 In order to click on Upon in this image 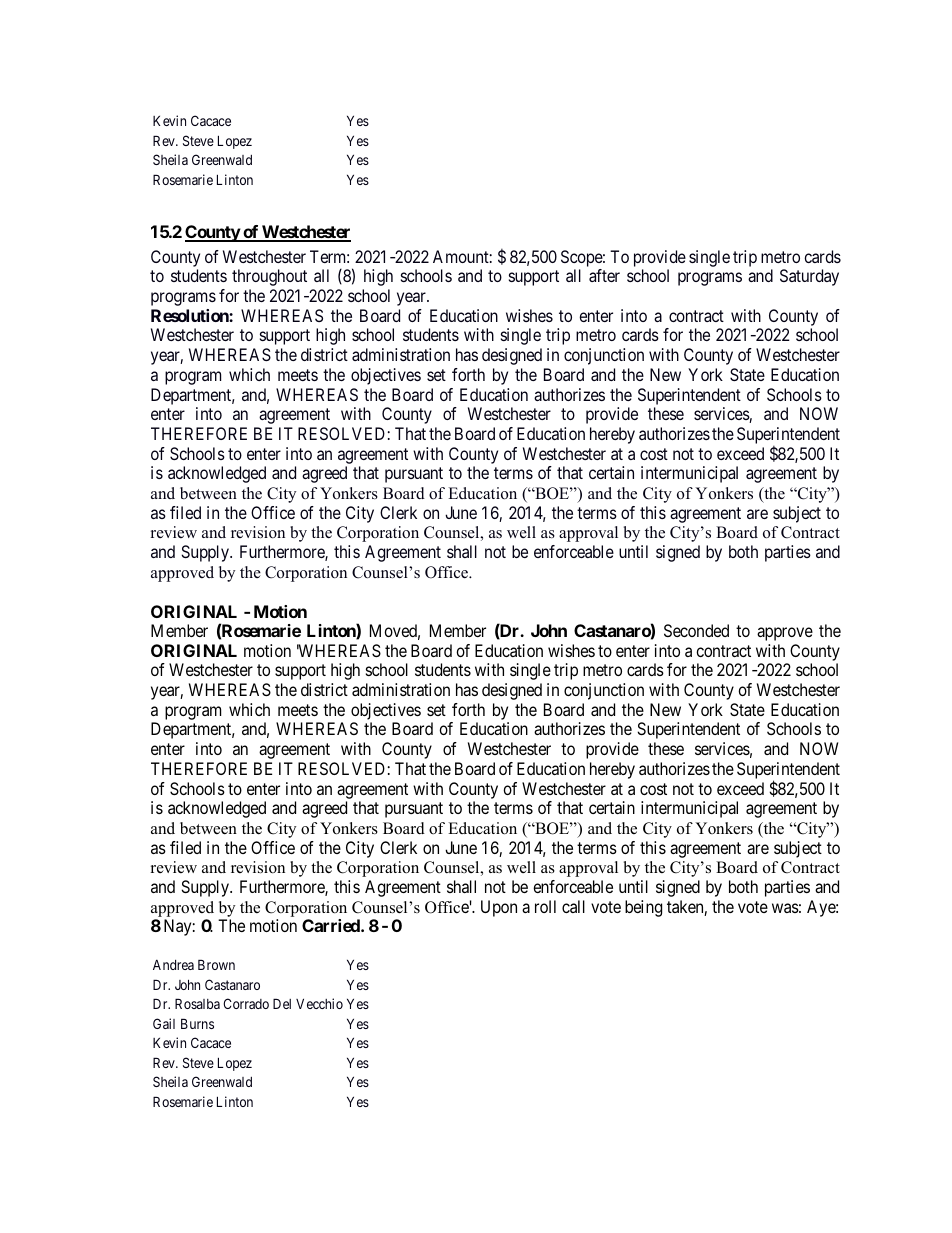, I will do `click(499, 908)`.
